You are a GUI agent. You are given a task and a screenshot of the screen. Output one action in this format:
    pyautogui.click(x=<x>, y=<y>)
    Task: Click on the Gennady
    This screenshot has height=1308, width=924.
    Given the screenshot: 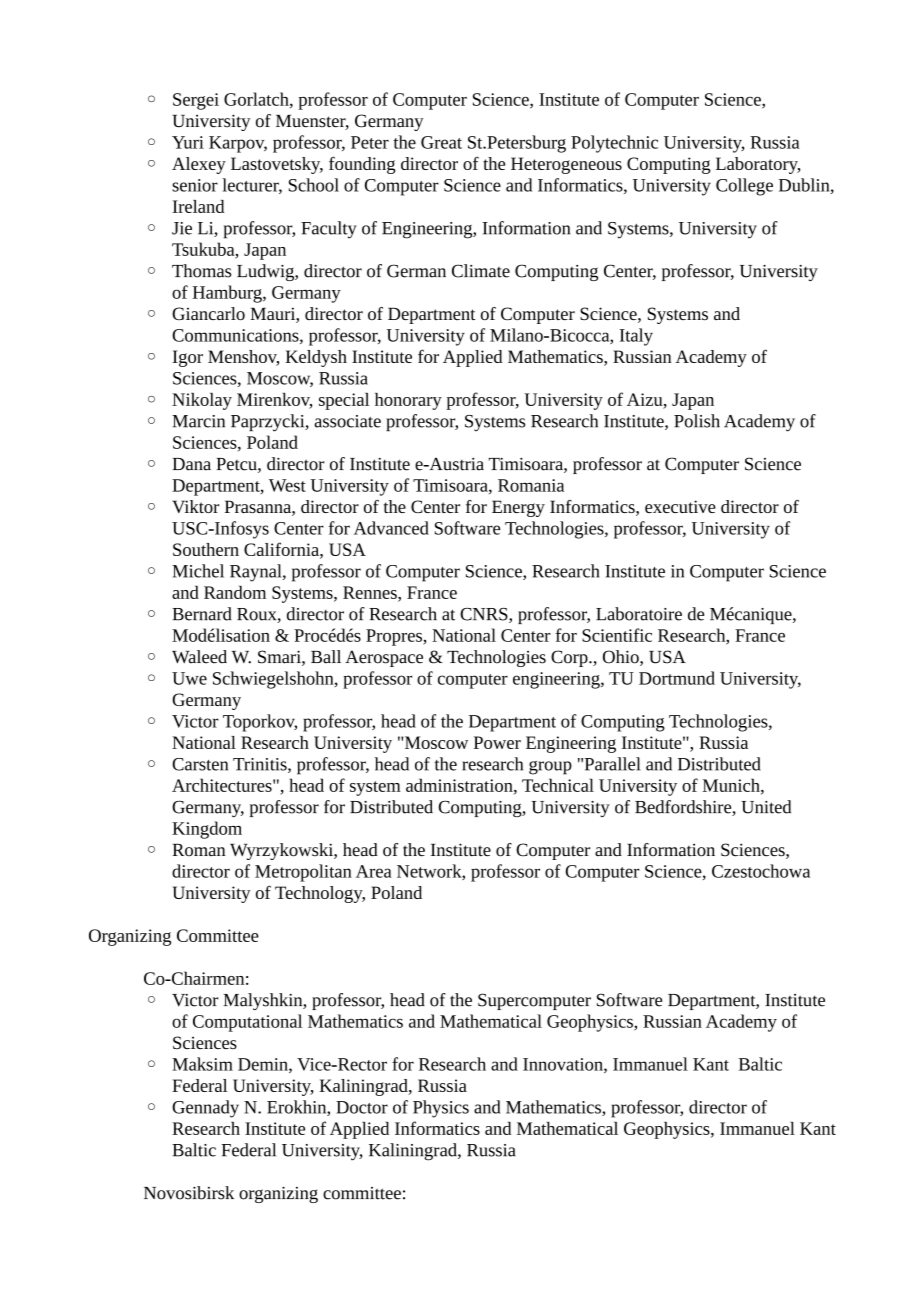 What is the action you would take?
    pyautogui.click(x=205, y=1109)
